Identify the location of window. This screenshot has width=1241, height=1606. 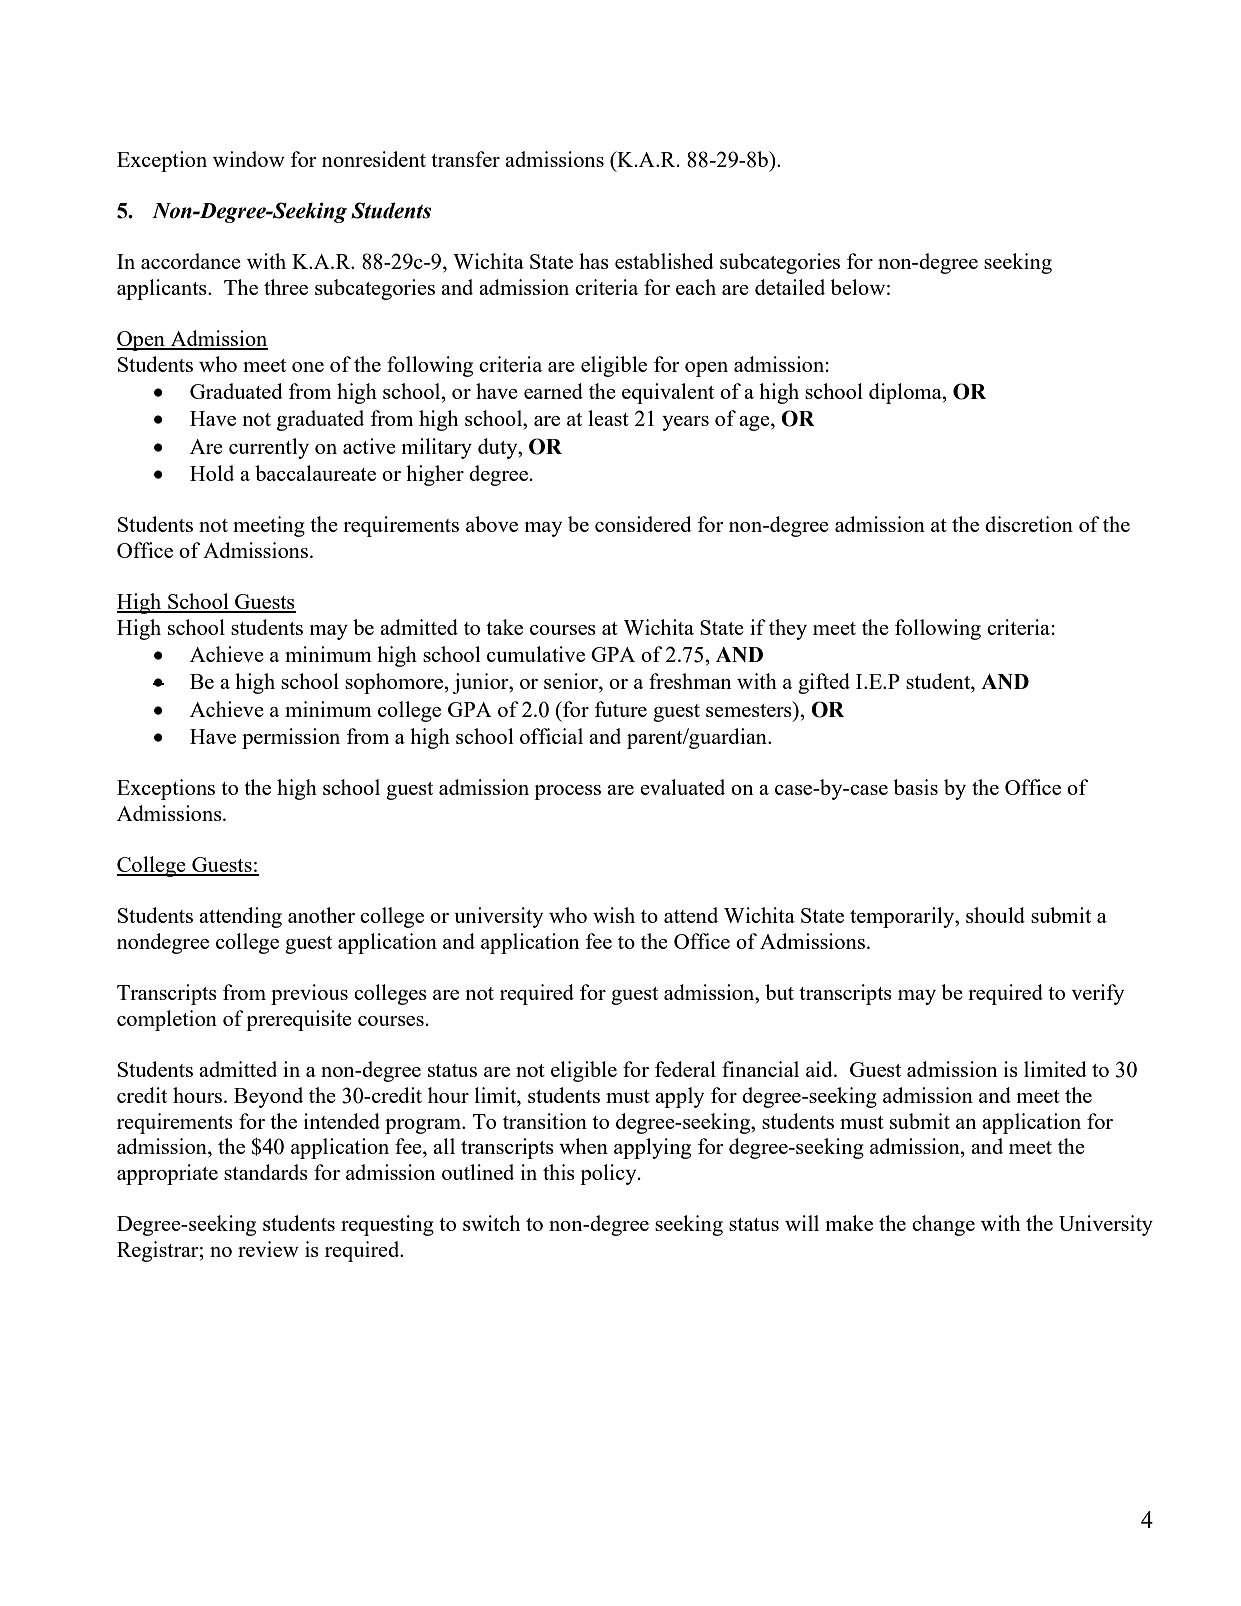
(249, 159).
